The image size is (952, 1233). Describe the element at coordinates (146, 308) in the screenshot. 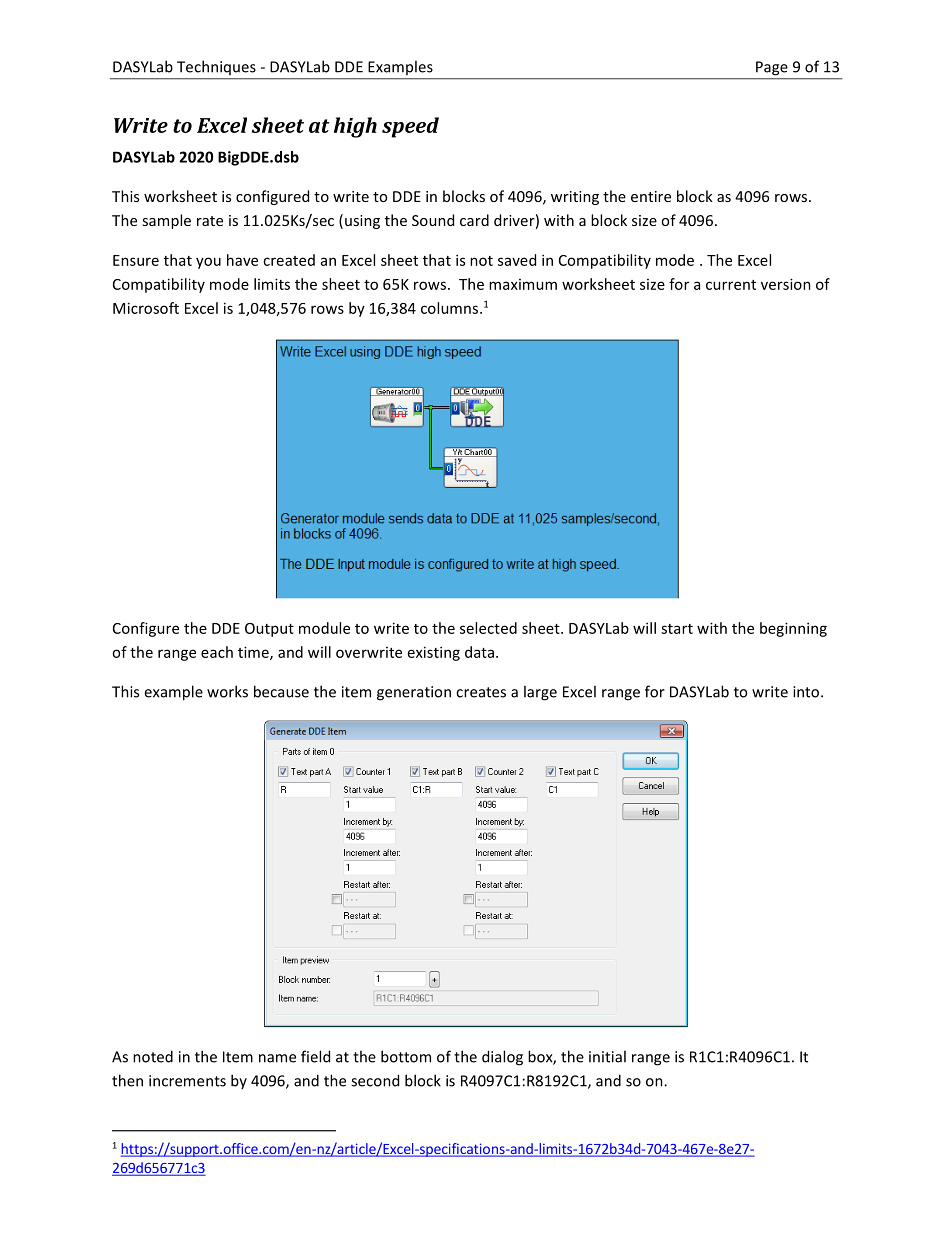

I see `Microsoft` at that location.
